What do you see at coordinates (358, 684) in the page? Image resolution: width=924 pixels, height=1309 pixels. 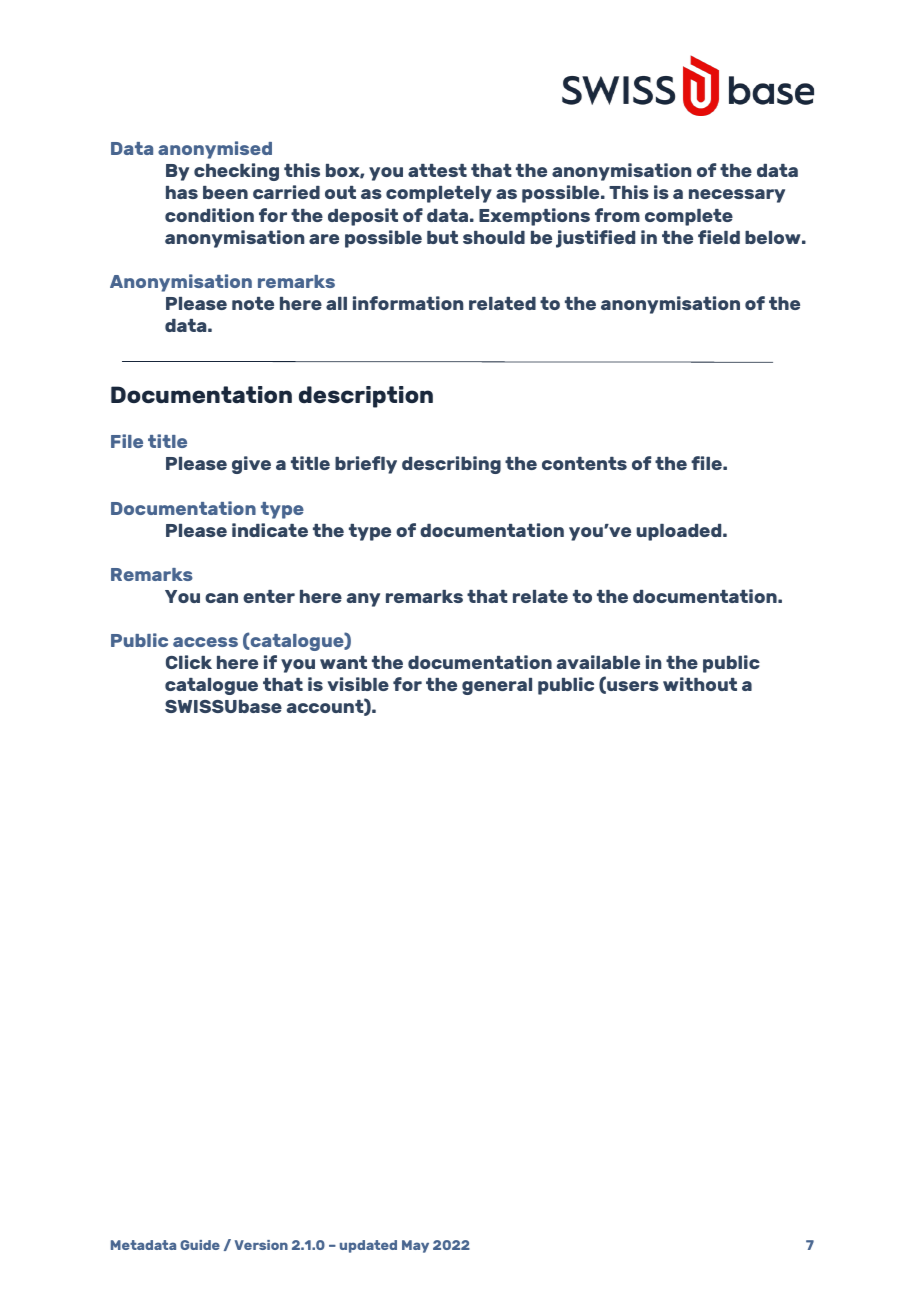 I see `visible` at bounding box center [358, 684].
